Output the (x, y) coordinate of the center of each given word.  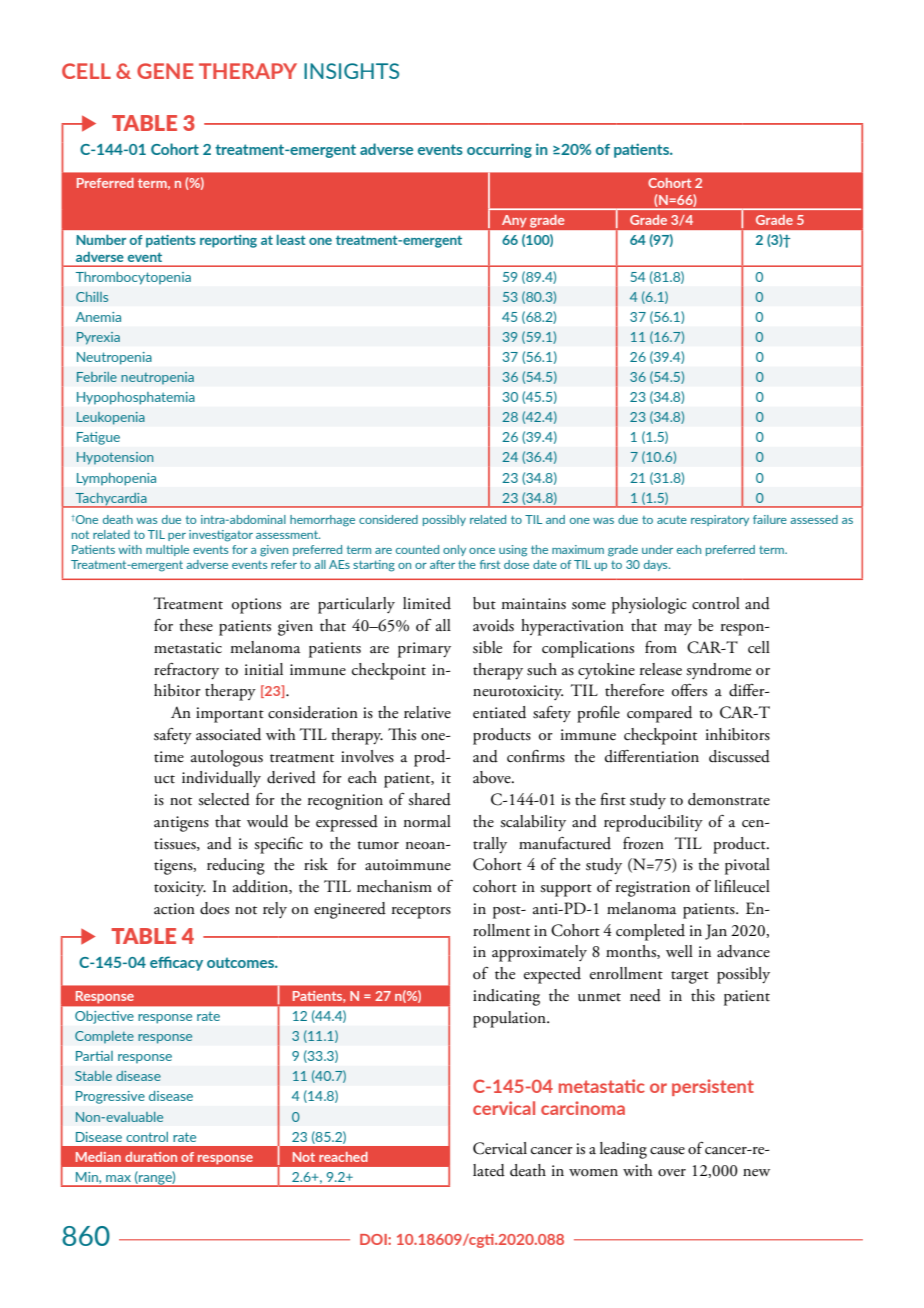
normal (427, 821)
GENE (165, 71)
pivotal (747, 866)
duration (151, 1157)
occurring (499, 150)
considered (388, 519)
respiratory (720, 520)
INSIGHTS (351, 71)
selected (224, 799)
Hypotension (115, 458)
